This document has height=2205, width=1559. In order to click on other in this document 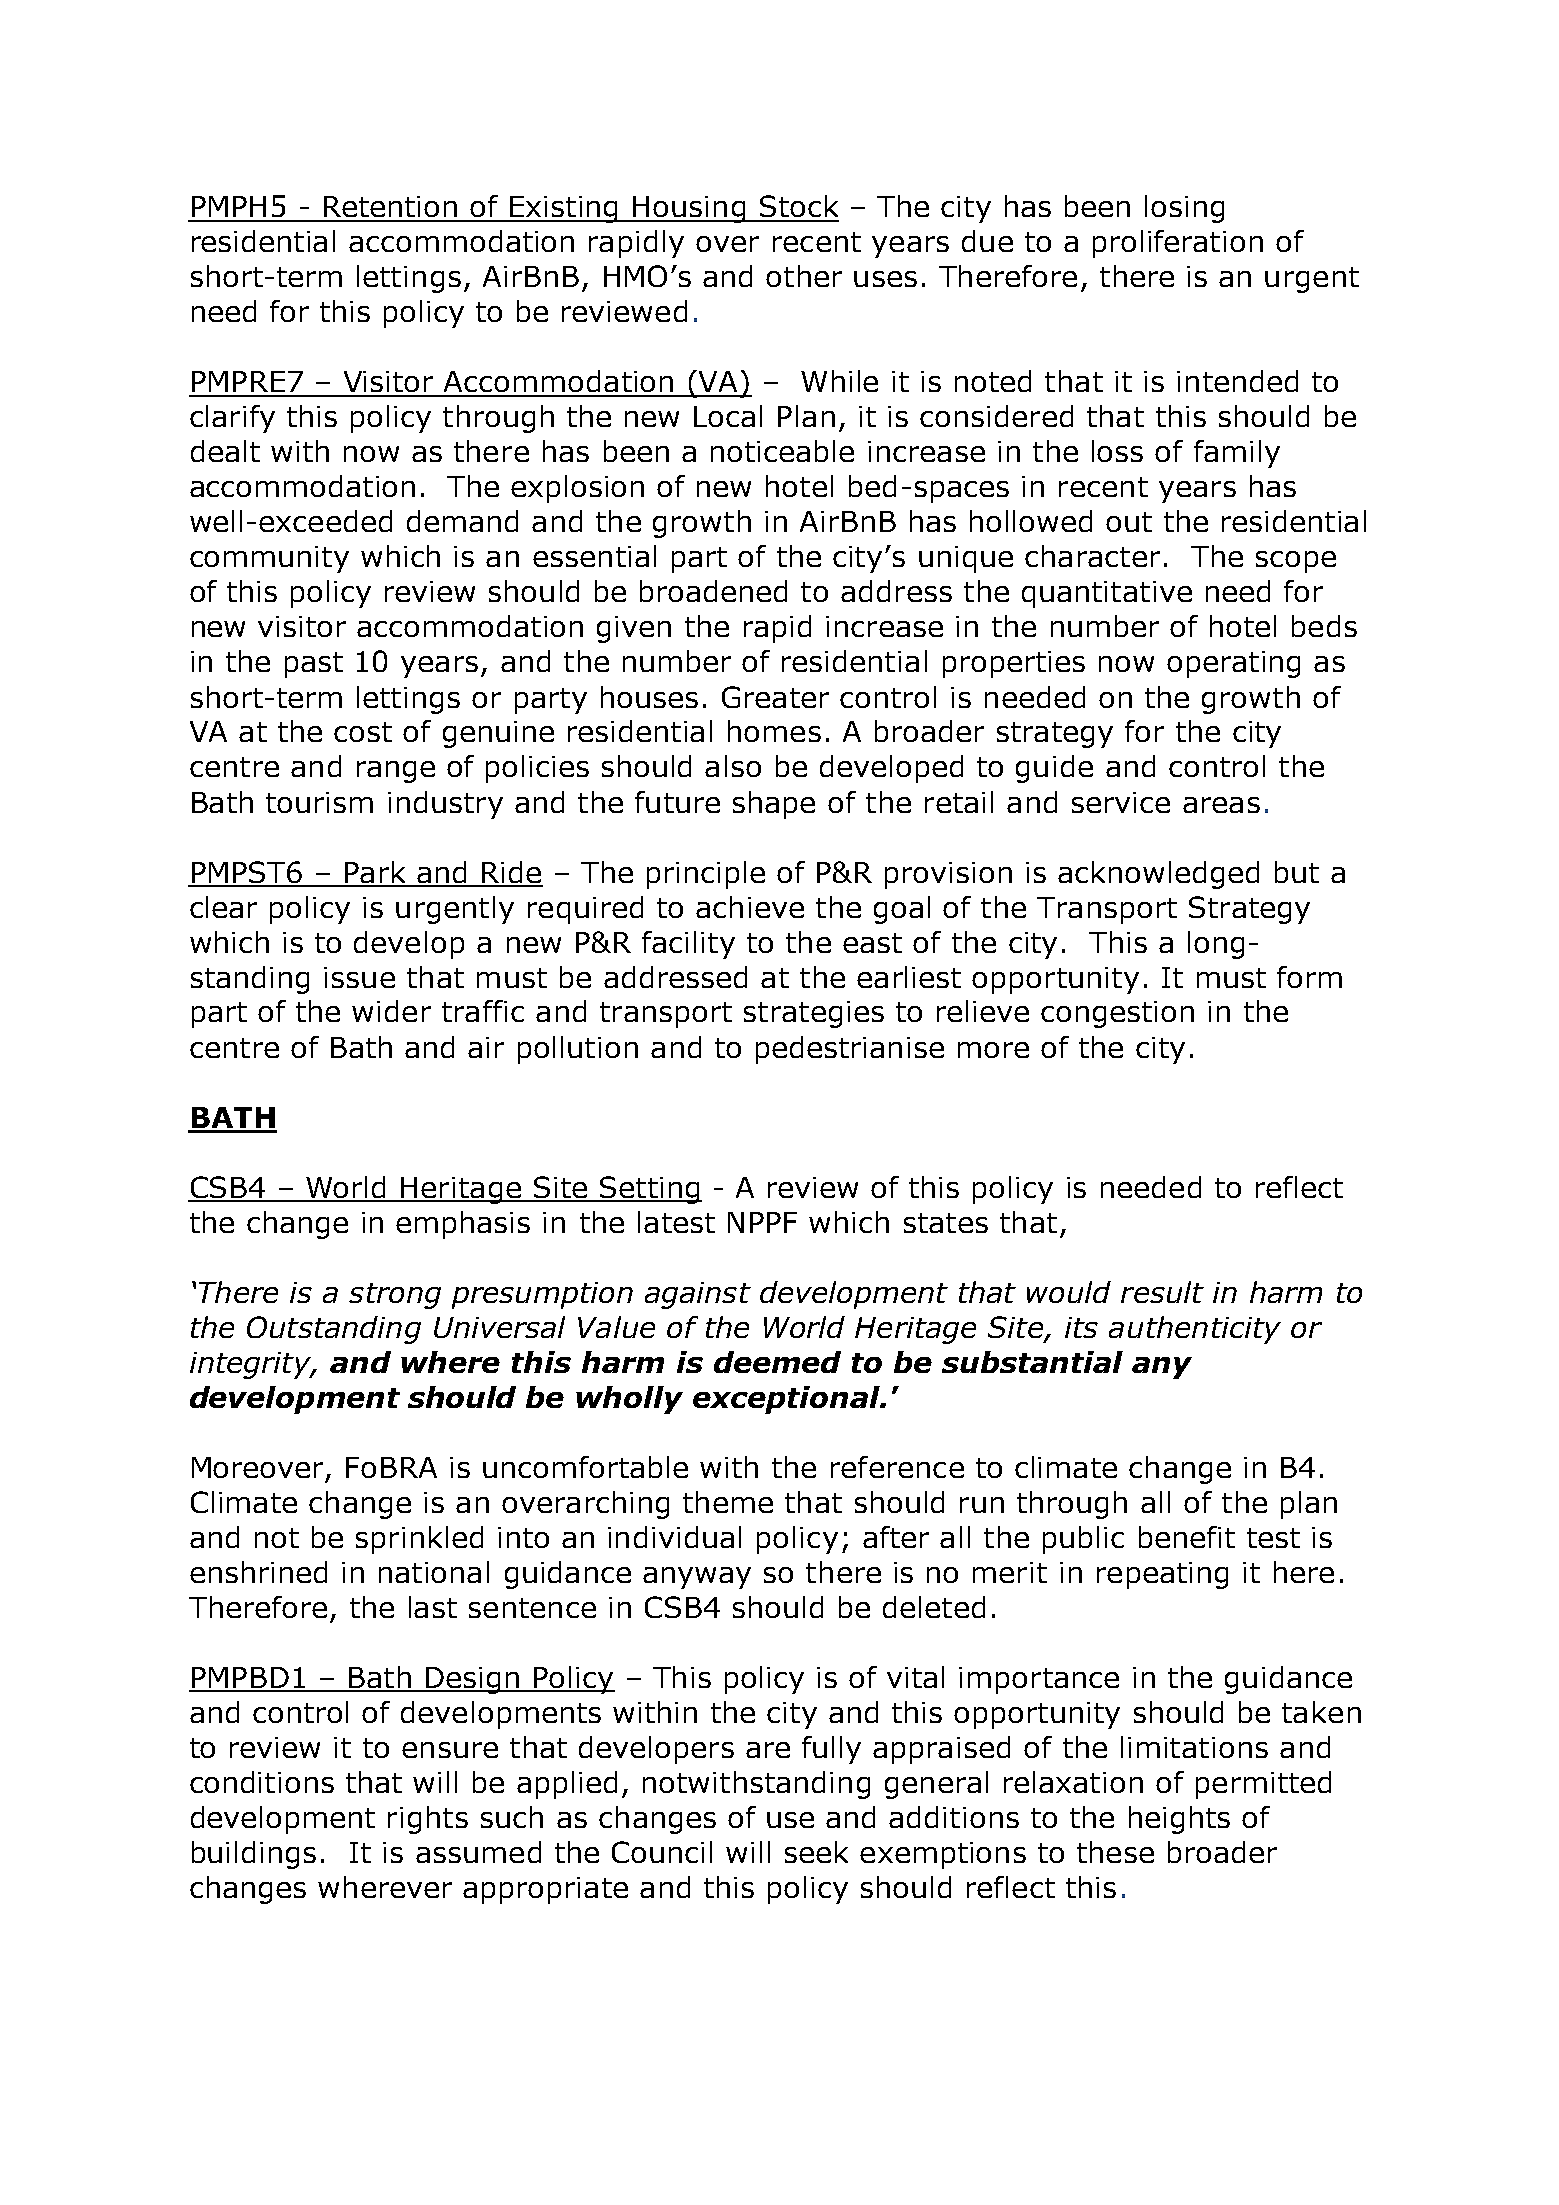, I will do `click(804, 276)`.
